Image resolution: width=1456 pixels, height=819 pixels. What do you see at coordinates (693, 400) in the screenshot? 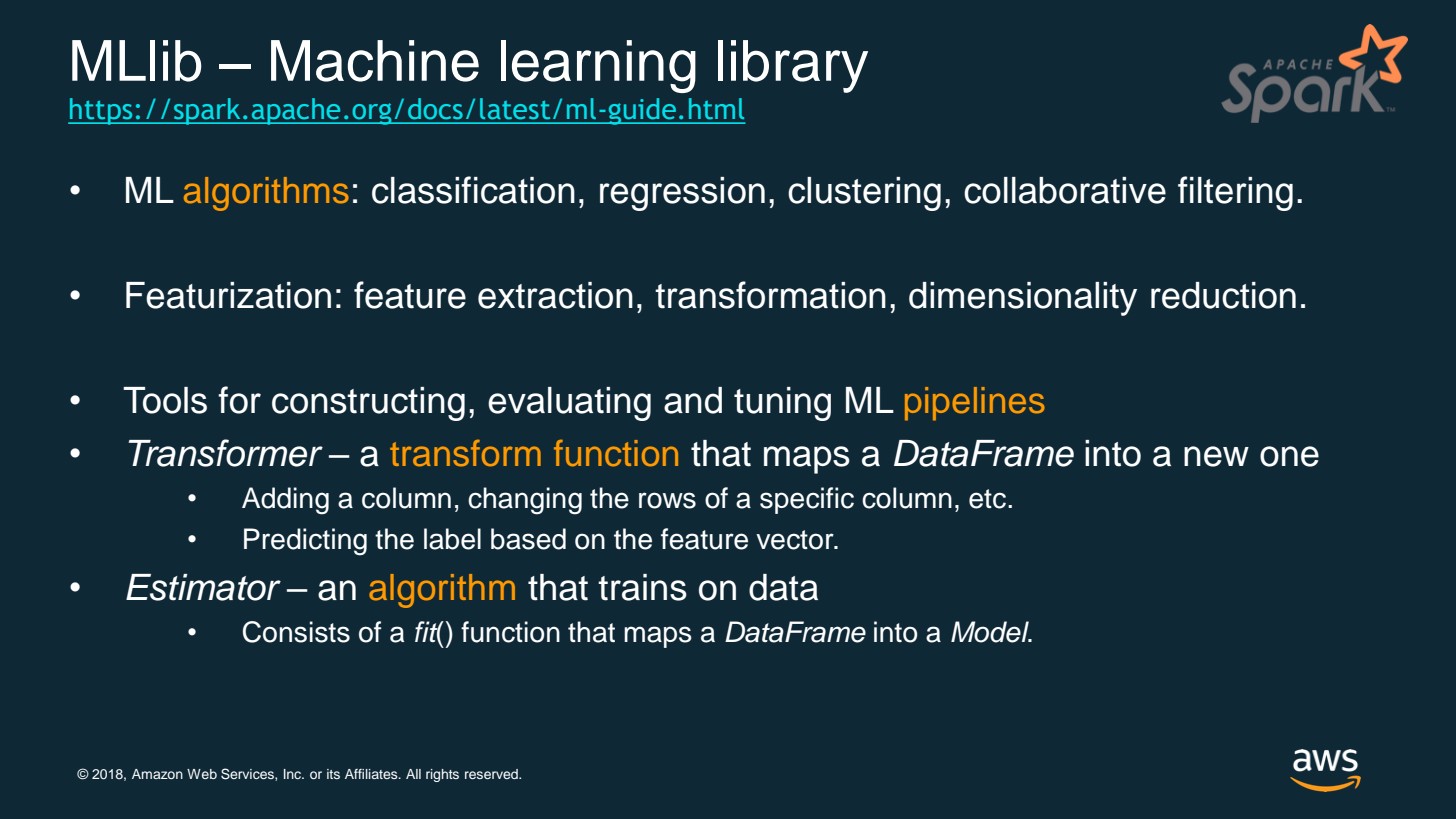
I see `and` at bounding box center [693, 400].
